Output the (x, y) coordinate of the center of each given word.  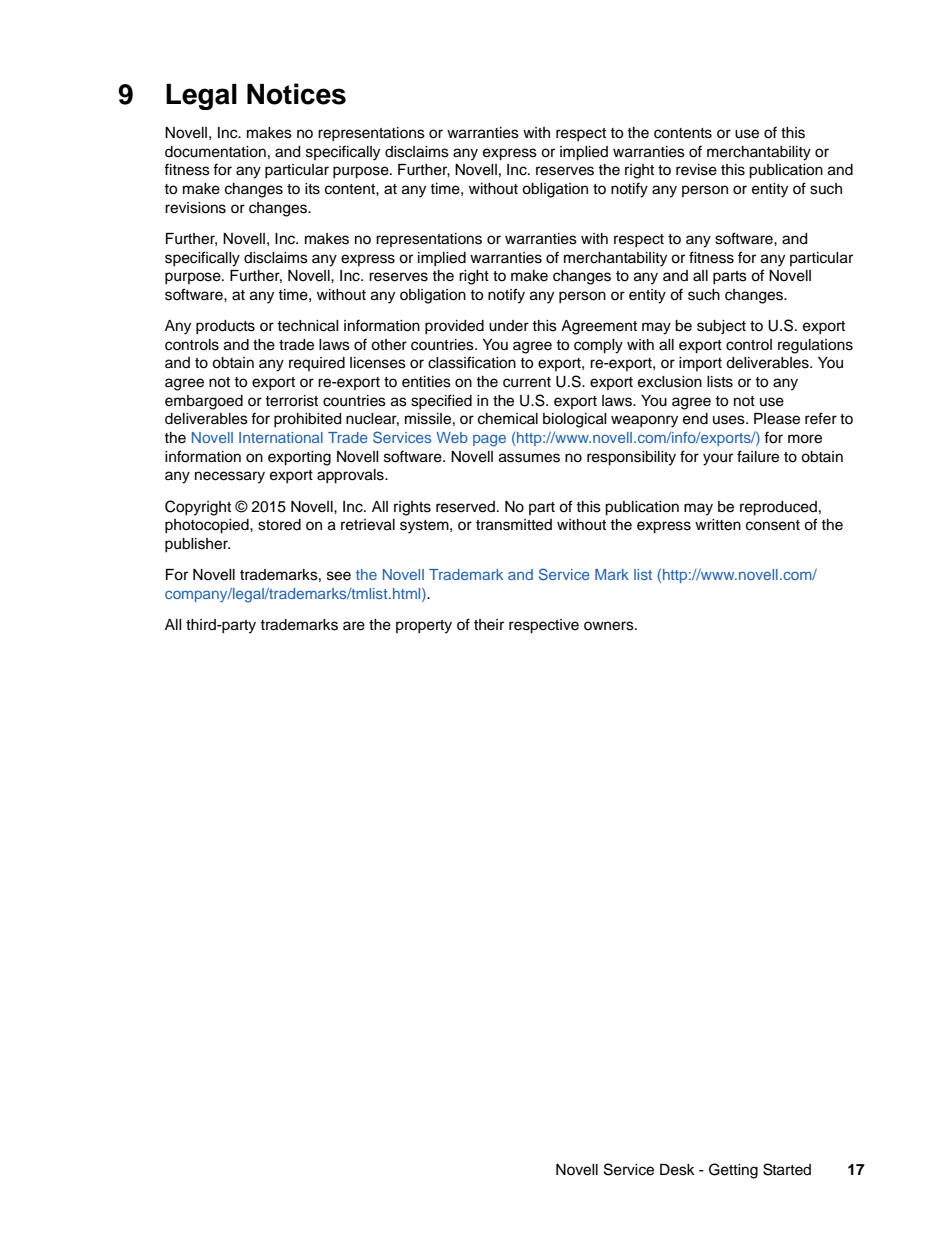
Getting (733, 1171)
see (339, 576)
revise (696, 170)
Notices (296, 94)
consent (773, 525)
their (489, 625)
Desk (677, 1170)
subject (721, 327)
